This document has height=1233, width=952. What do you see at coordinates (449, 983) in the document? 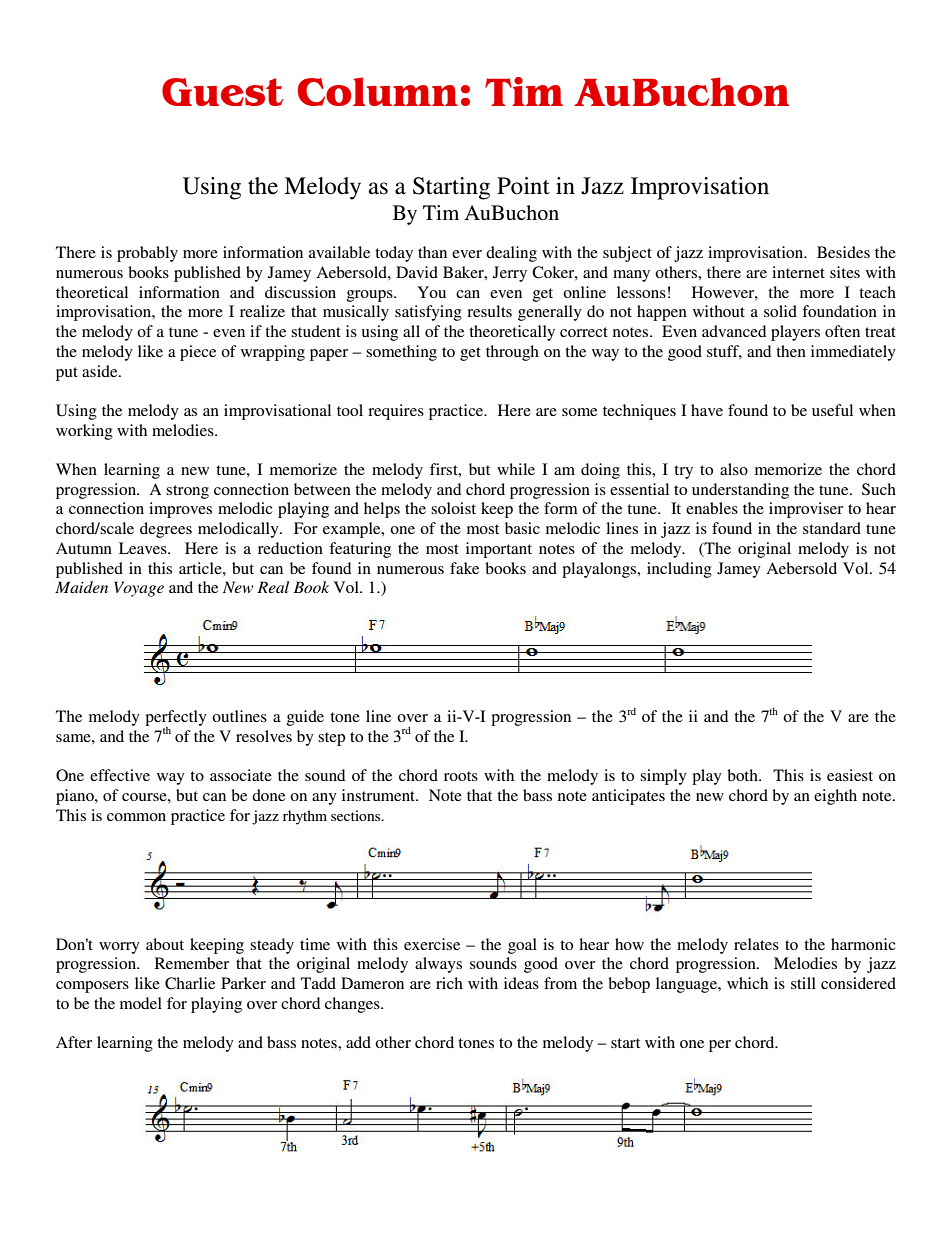
I see `rich` at bounding box center [449, 983].
